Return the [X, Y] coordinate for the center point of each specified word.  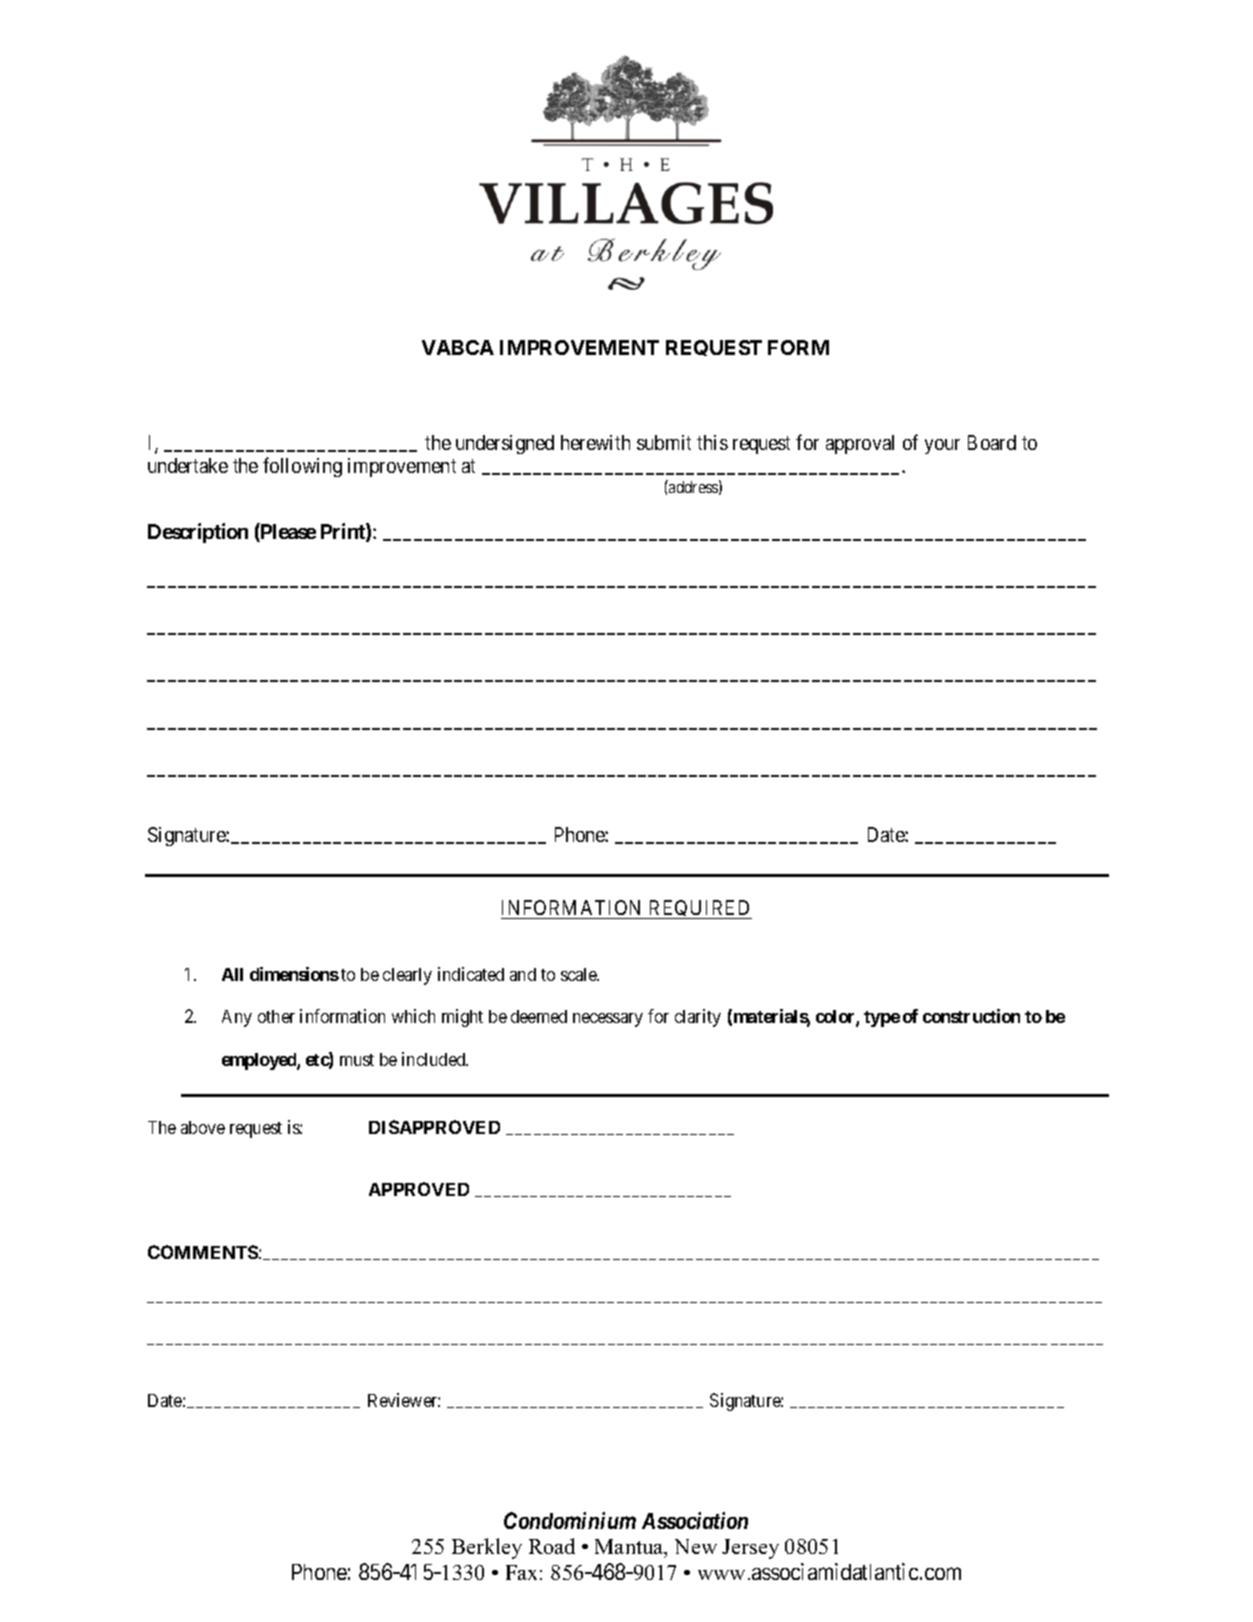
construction [971, 1016]
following [302, 467]
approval [860, 444]
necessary [608, 1020]
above [203, 1127]
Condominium [570, 1520]
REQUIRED [699, 909]
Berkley [487, 1548]
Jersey [750, 1549]
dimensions [294, 974]
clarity [698, 1018]
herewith [595, 442]
